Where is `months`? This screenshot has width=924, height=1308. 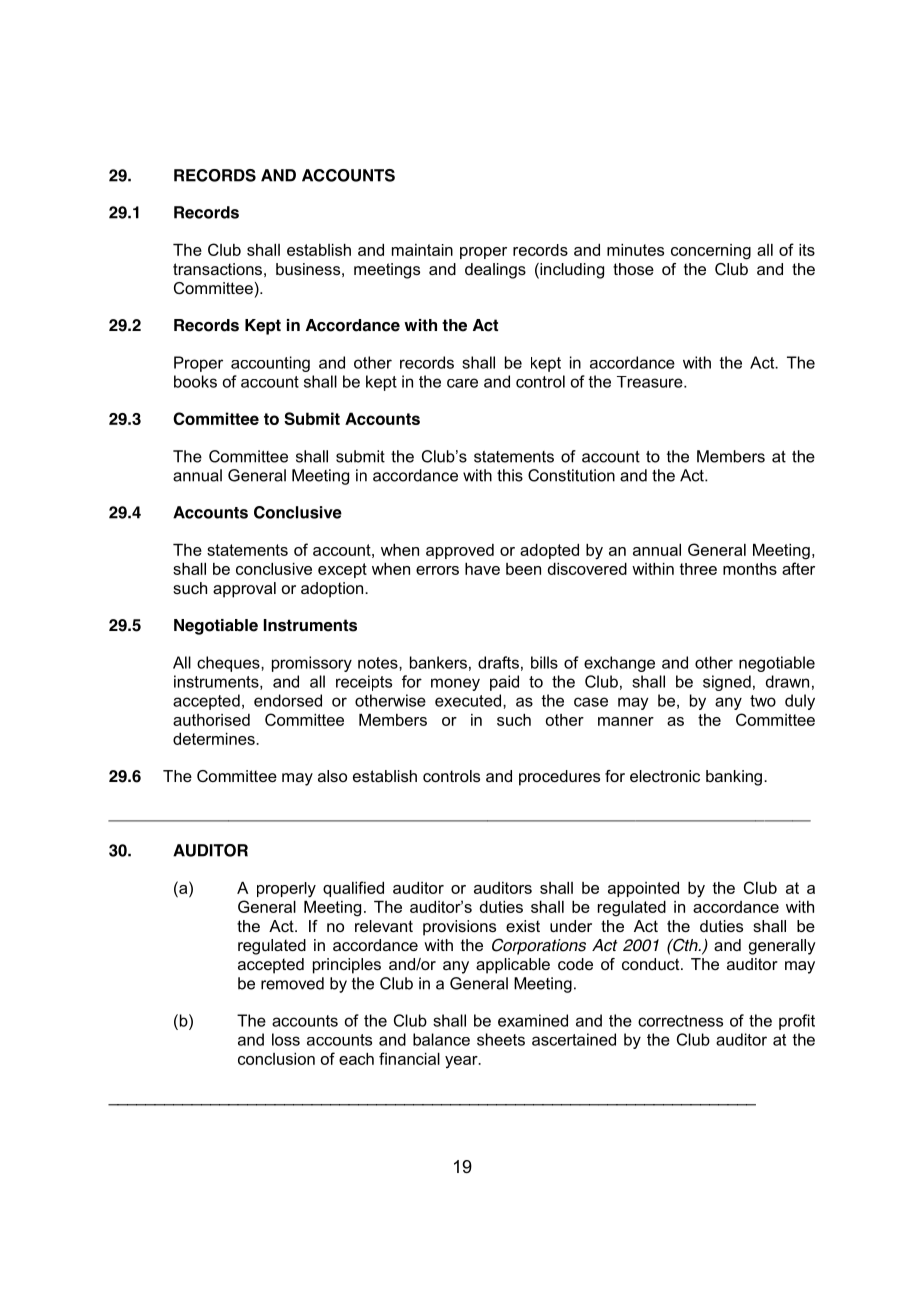
months is located at coordinates (750, 569).
